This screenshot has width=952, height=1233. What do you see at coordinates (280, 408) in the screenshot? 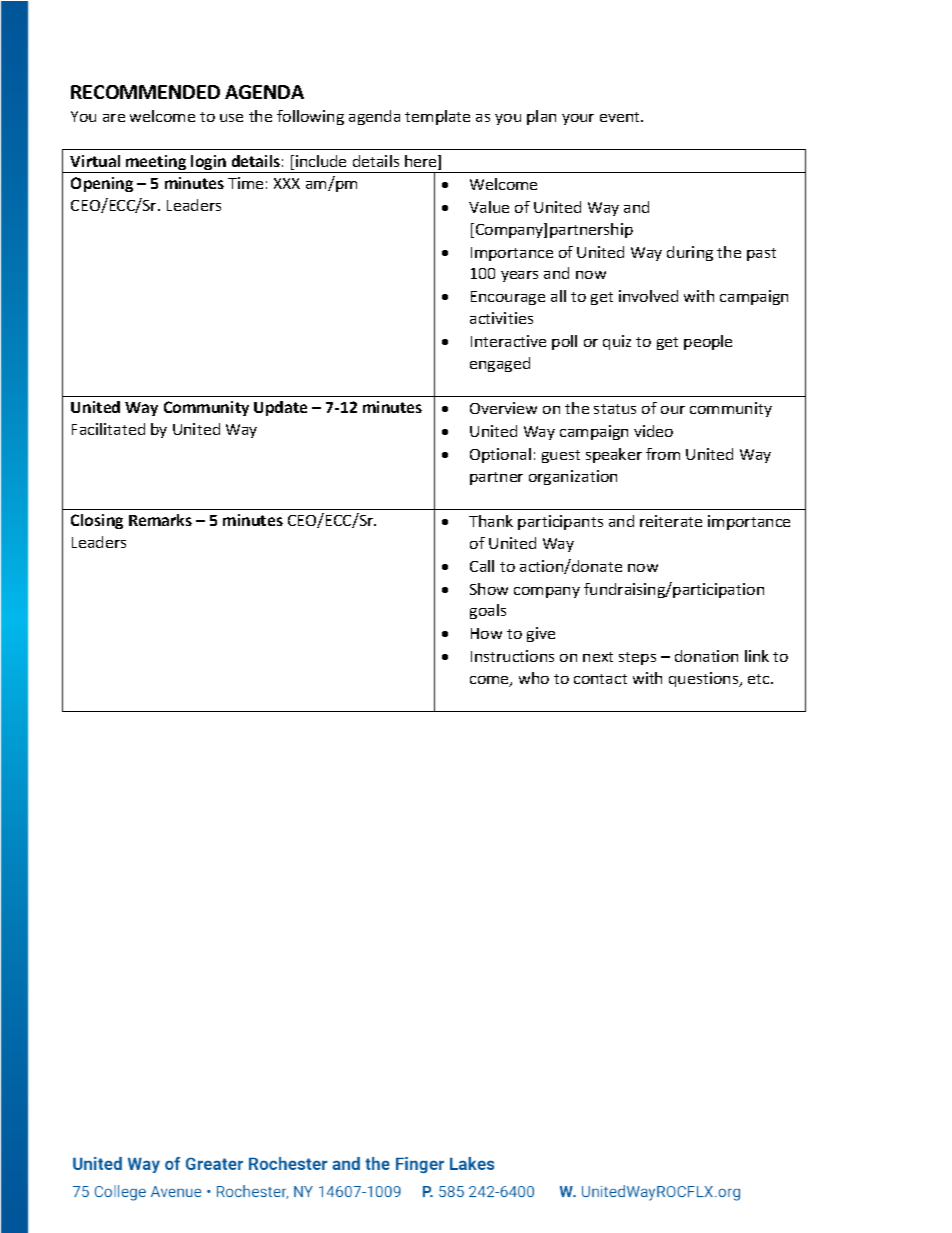
I see `Update` at bounding box center [280, 408].
